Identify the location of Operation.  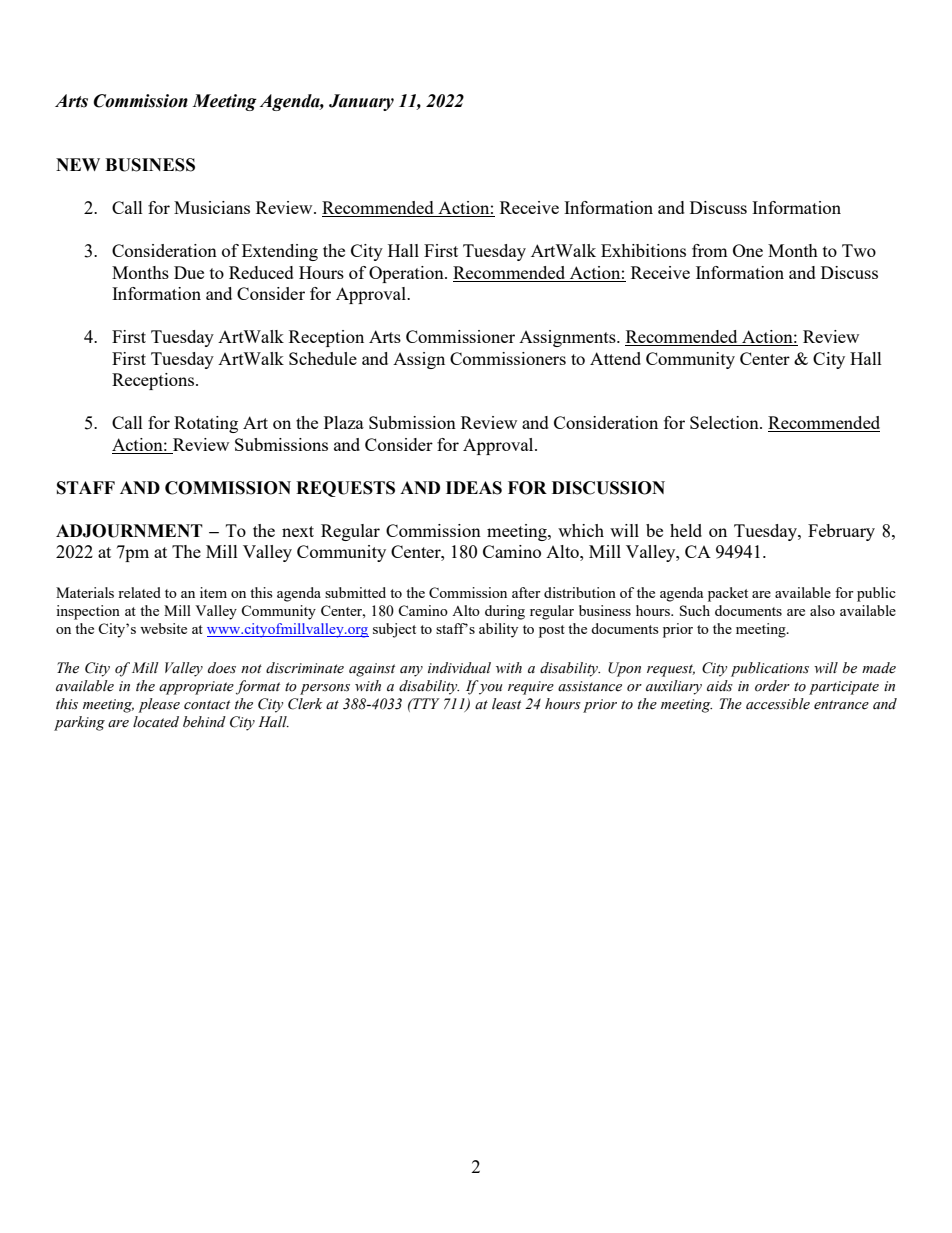
(407, 274).
